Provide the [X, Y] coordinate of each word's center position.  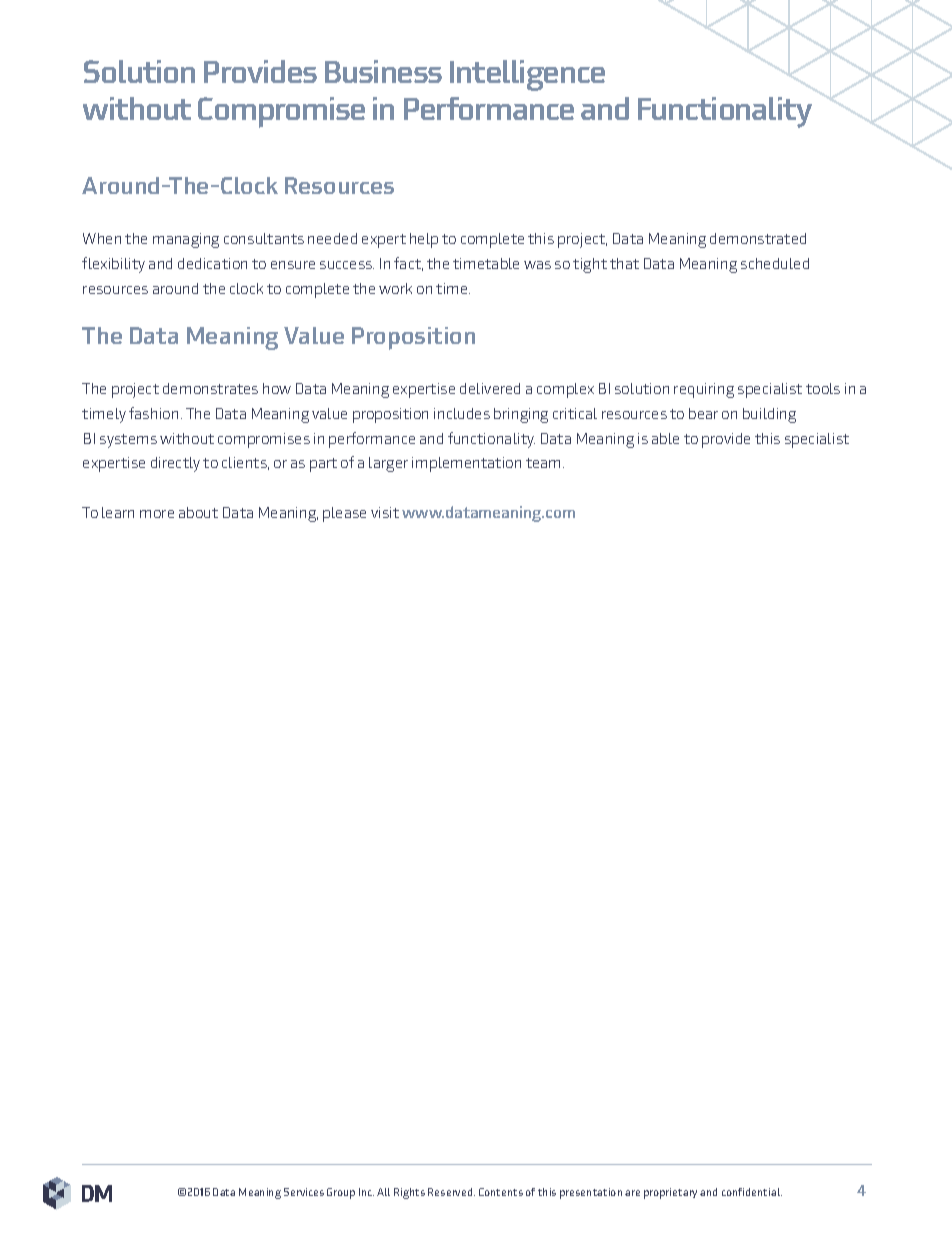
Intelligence [527, 75]
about [198, 512]
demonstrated [758, 238]
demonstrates [210, 388]
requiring [704, 390]
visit [385, 512]
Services [304, 1192]
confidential [752, 1192]
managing [186, 240]
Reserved [451, 1192]
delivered [490, 388]
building [769, 415]
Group [341, 1193]
